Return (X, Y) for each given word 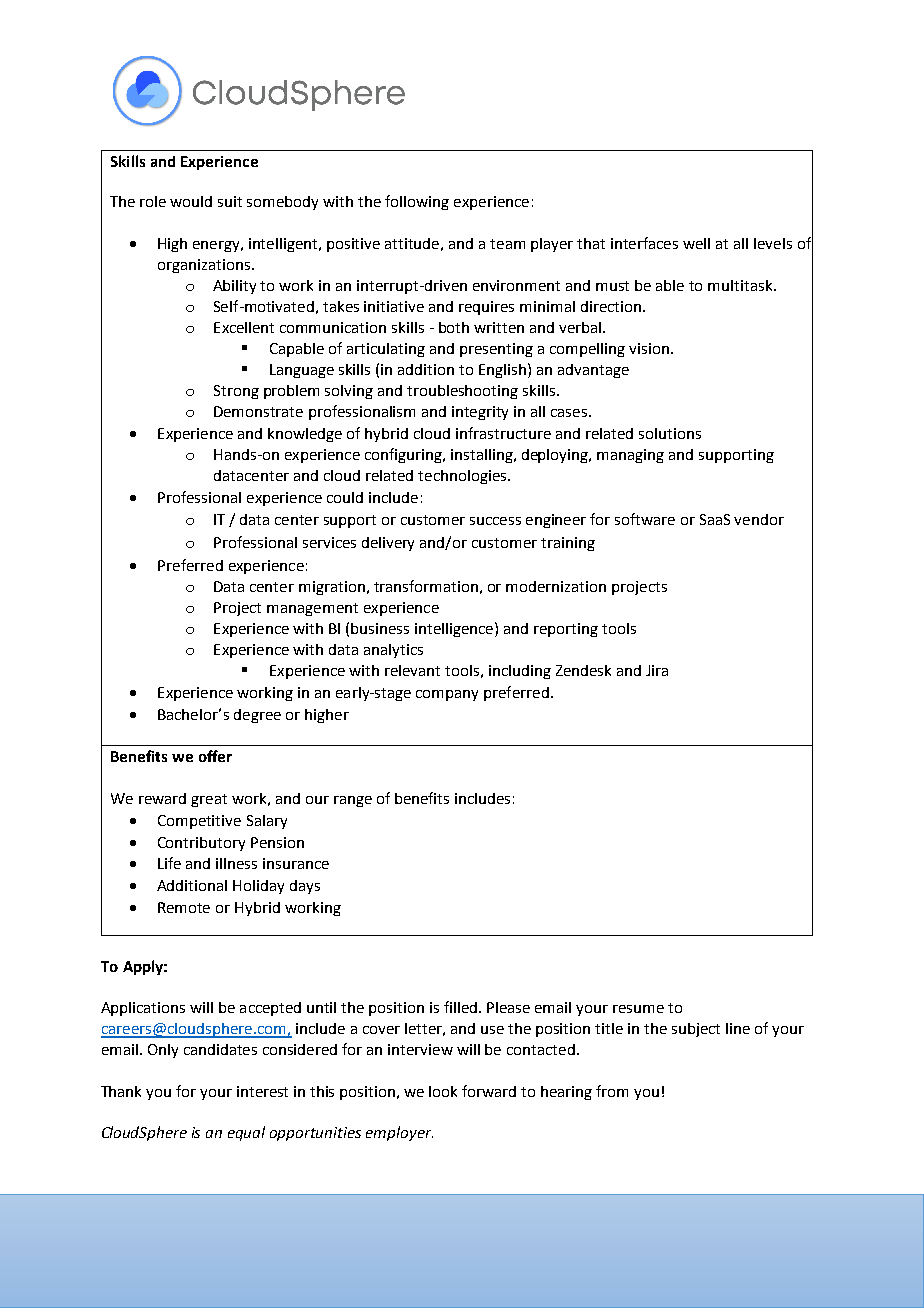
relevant (412, 670)
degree (257, 716)
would (191, 201)
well (696, 243)
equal (246, 1133)
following (417, 202)
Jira (657, 670)
